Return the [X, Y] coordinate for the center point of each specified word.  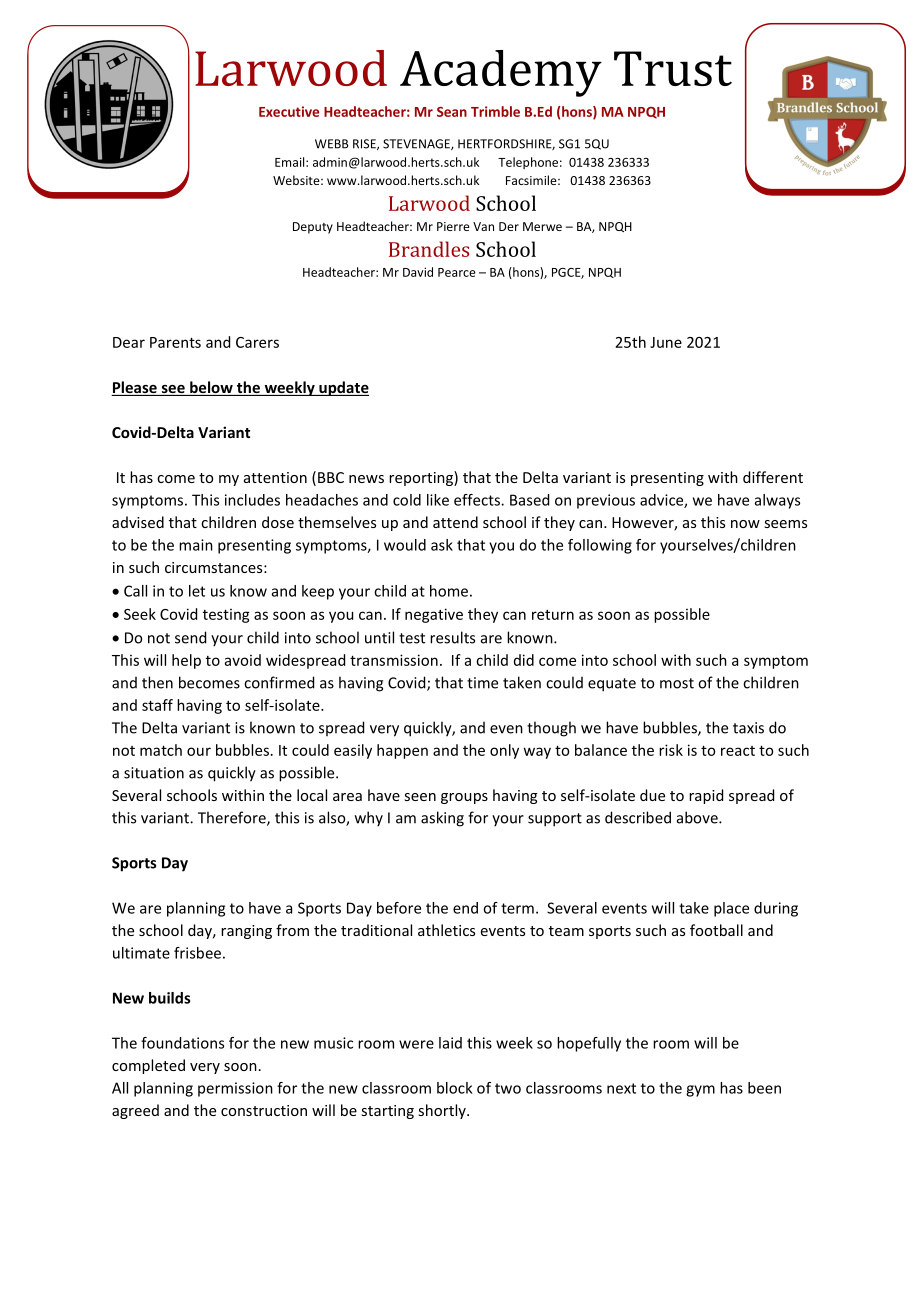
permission [235, 1089]
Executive [289, 111]
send [190, 637]
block [454, 1088]
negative [434, 615]
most [677, 683]
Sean [452, 112]
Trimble [495, 111]
